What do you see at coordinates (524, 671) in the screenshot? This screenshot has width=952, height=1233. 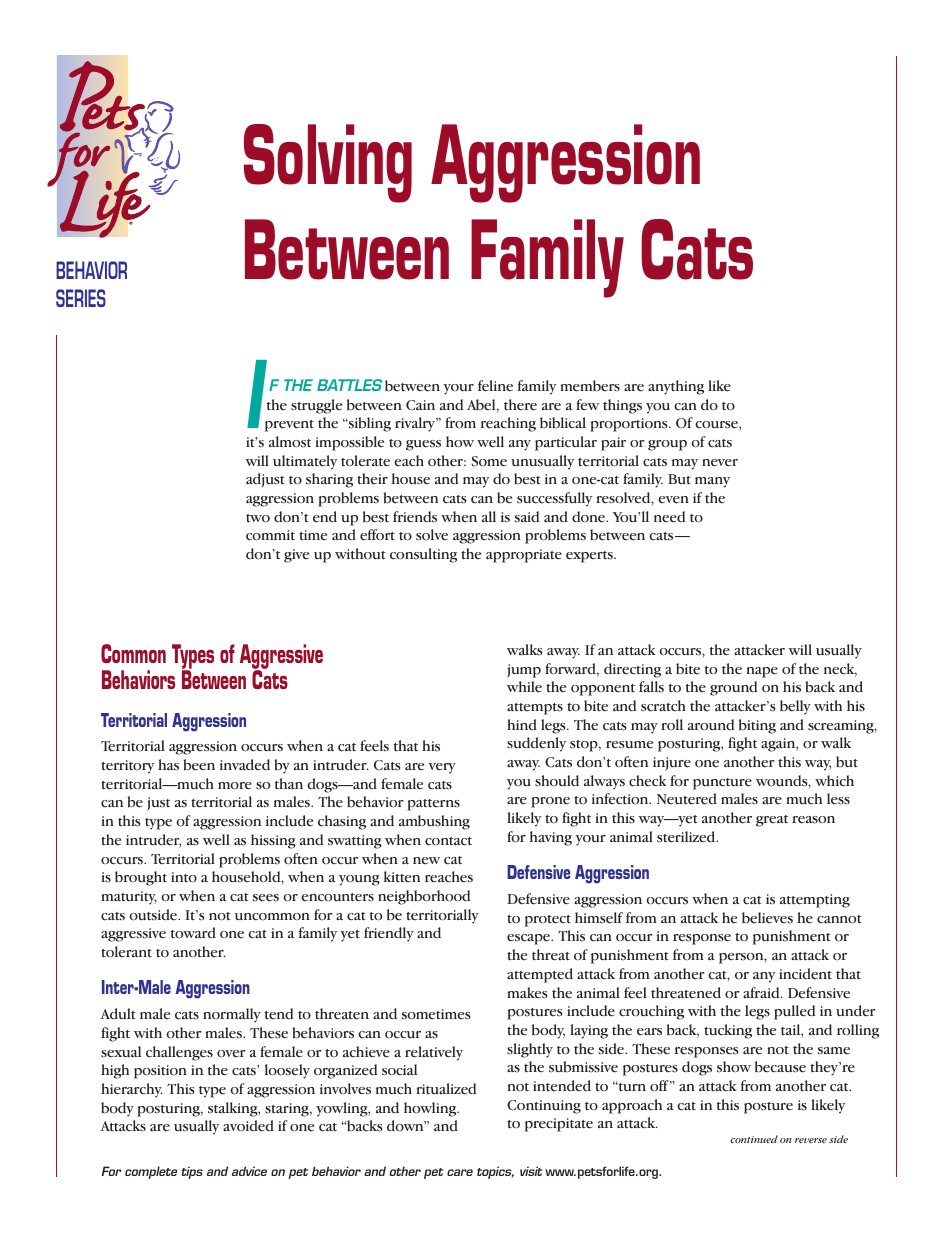 I see `jump` at bounding box center [524, 671].
